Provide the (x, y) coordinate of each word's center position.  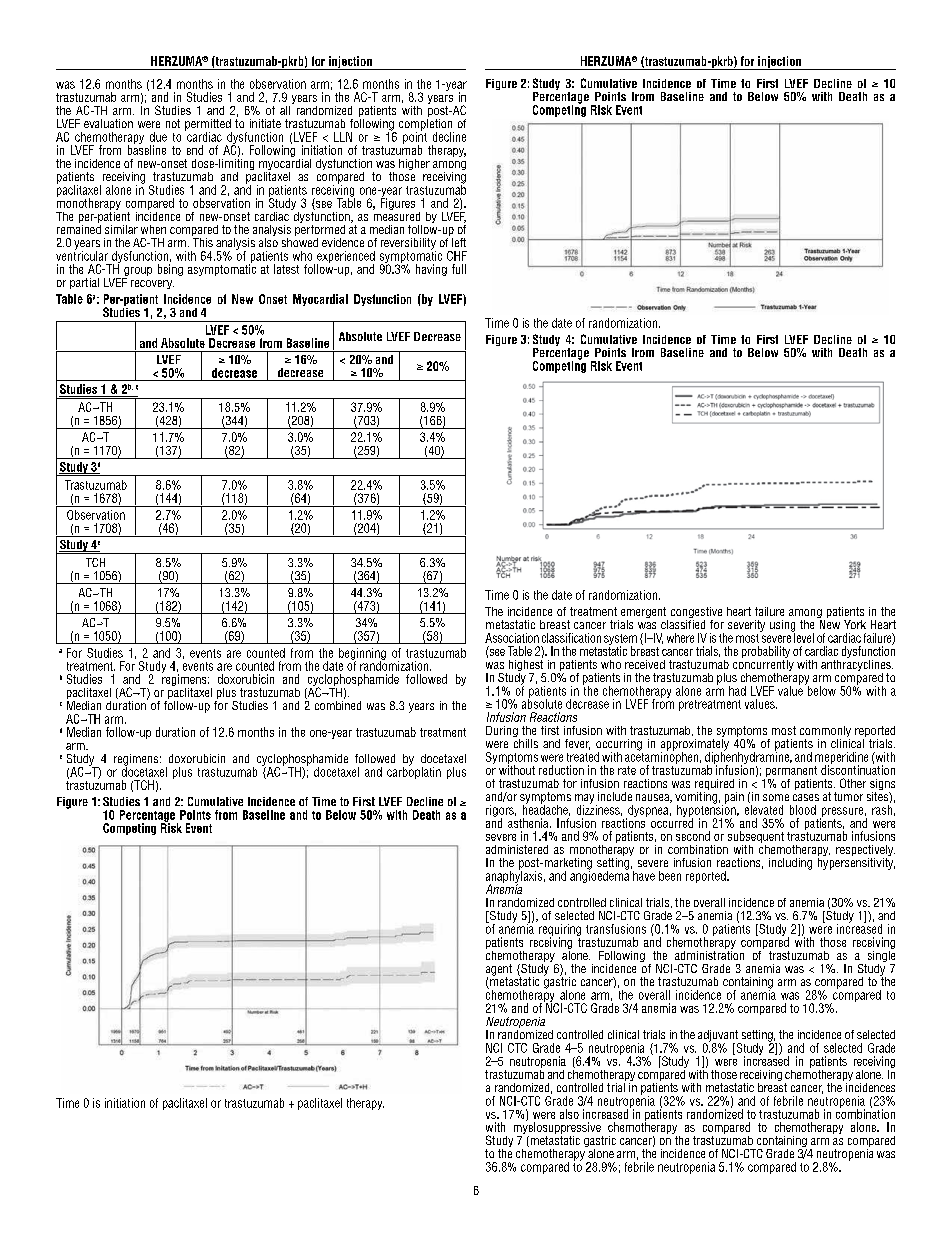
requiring (560, 931)
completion (426, 124)
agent (499, 971)
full (459, 269)
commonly (825, 733)
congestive (696, 614)
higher (414, 164)
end (195, 150)
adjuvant (719, 1037)
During (503, 733)
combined (338, 705)
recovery (152, 284)
